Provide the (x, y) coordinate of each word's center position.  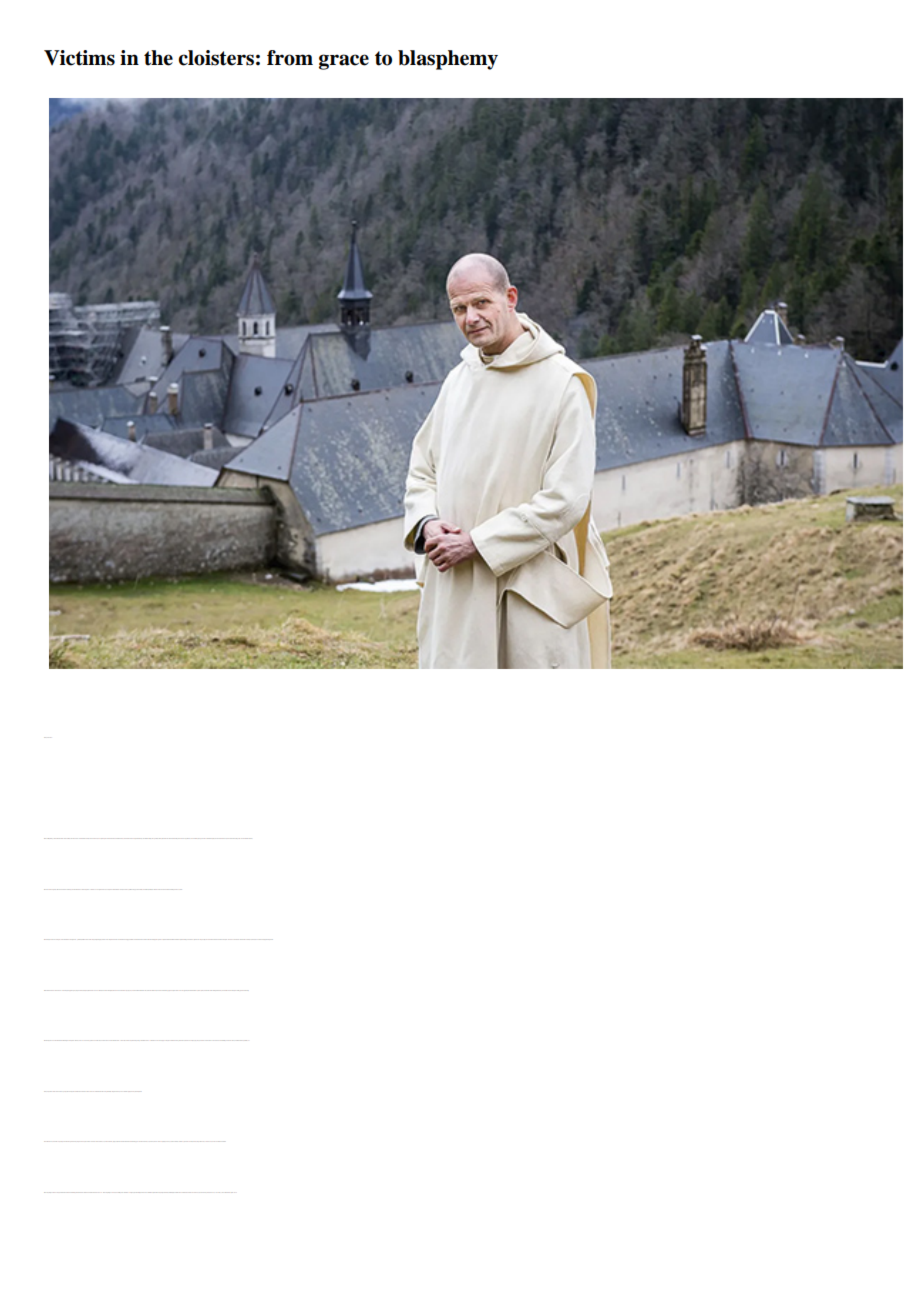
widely (88, 838)
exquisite (101, 838)
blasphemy (448, 60)
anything (236, 838)
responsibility (246, 1040)
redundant (246, 838)
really (239, 838)
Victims (79, 58)
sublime (219, 1141)
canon (88, 1141)
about (233, 838)
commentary (249, 838)
